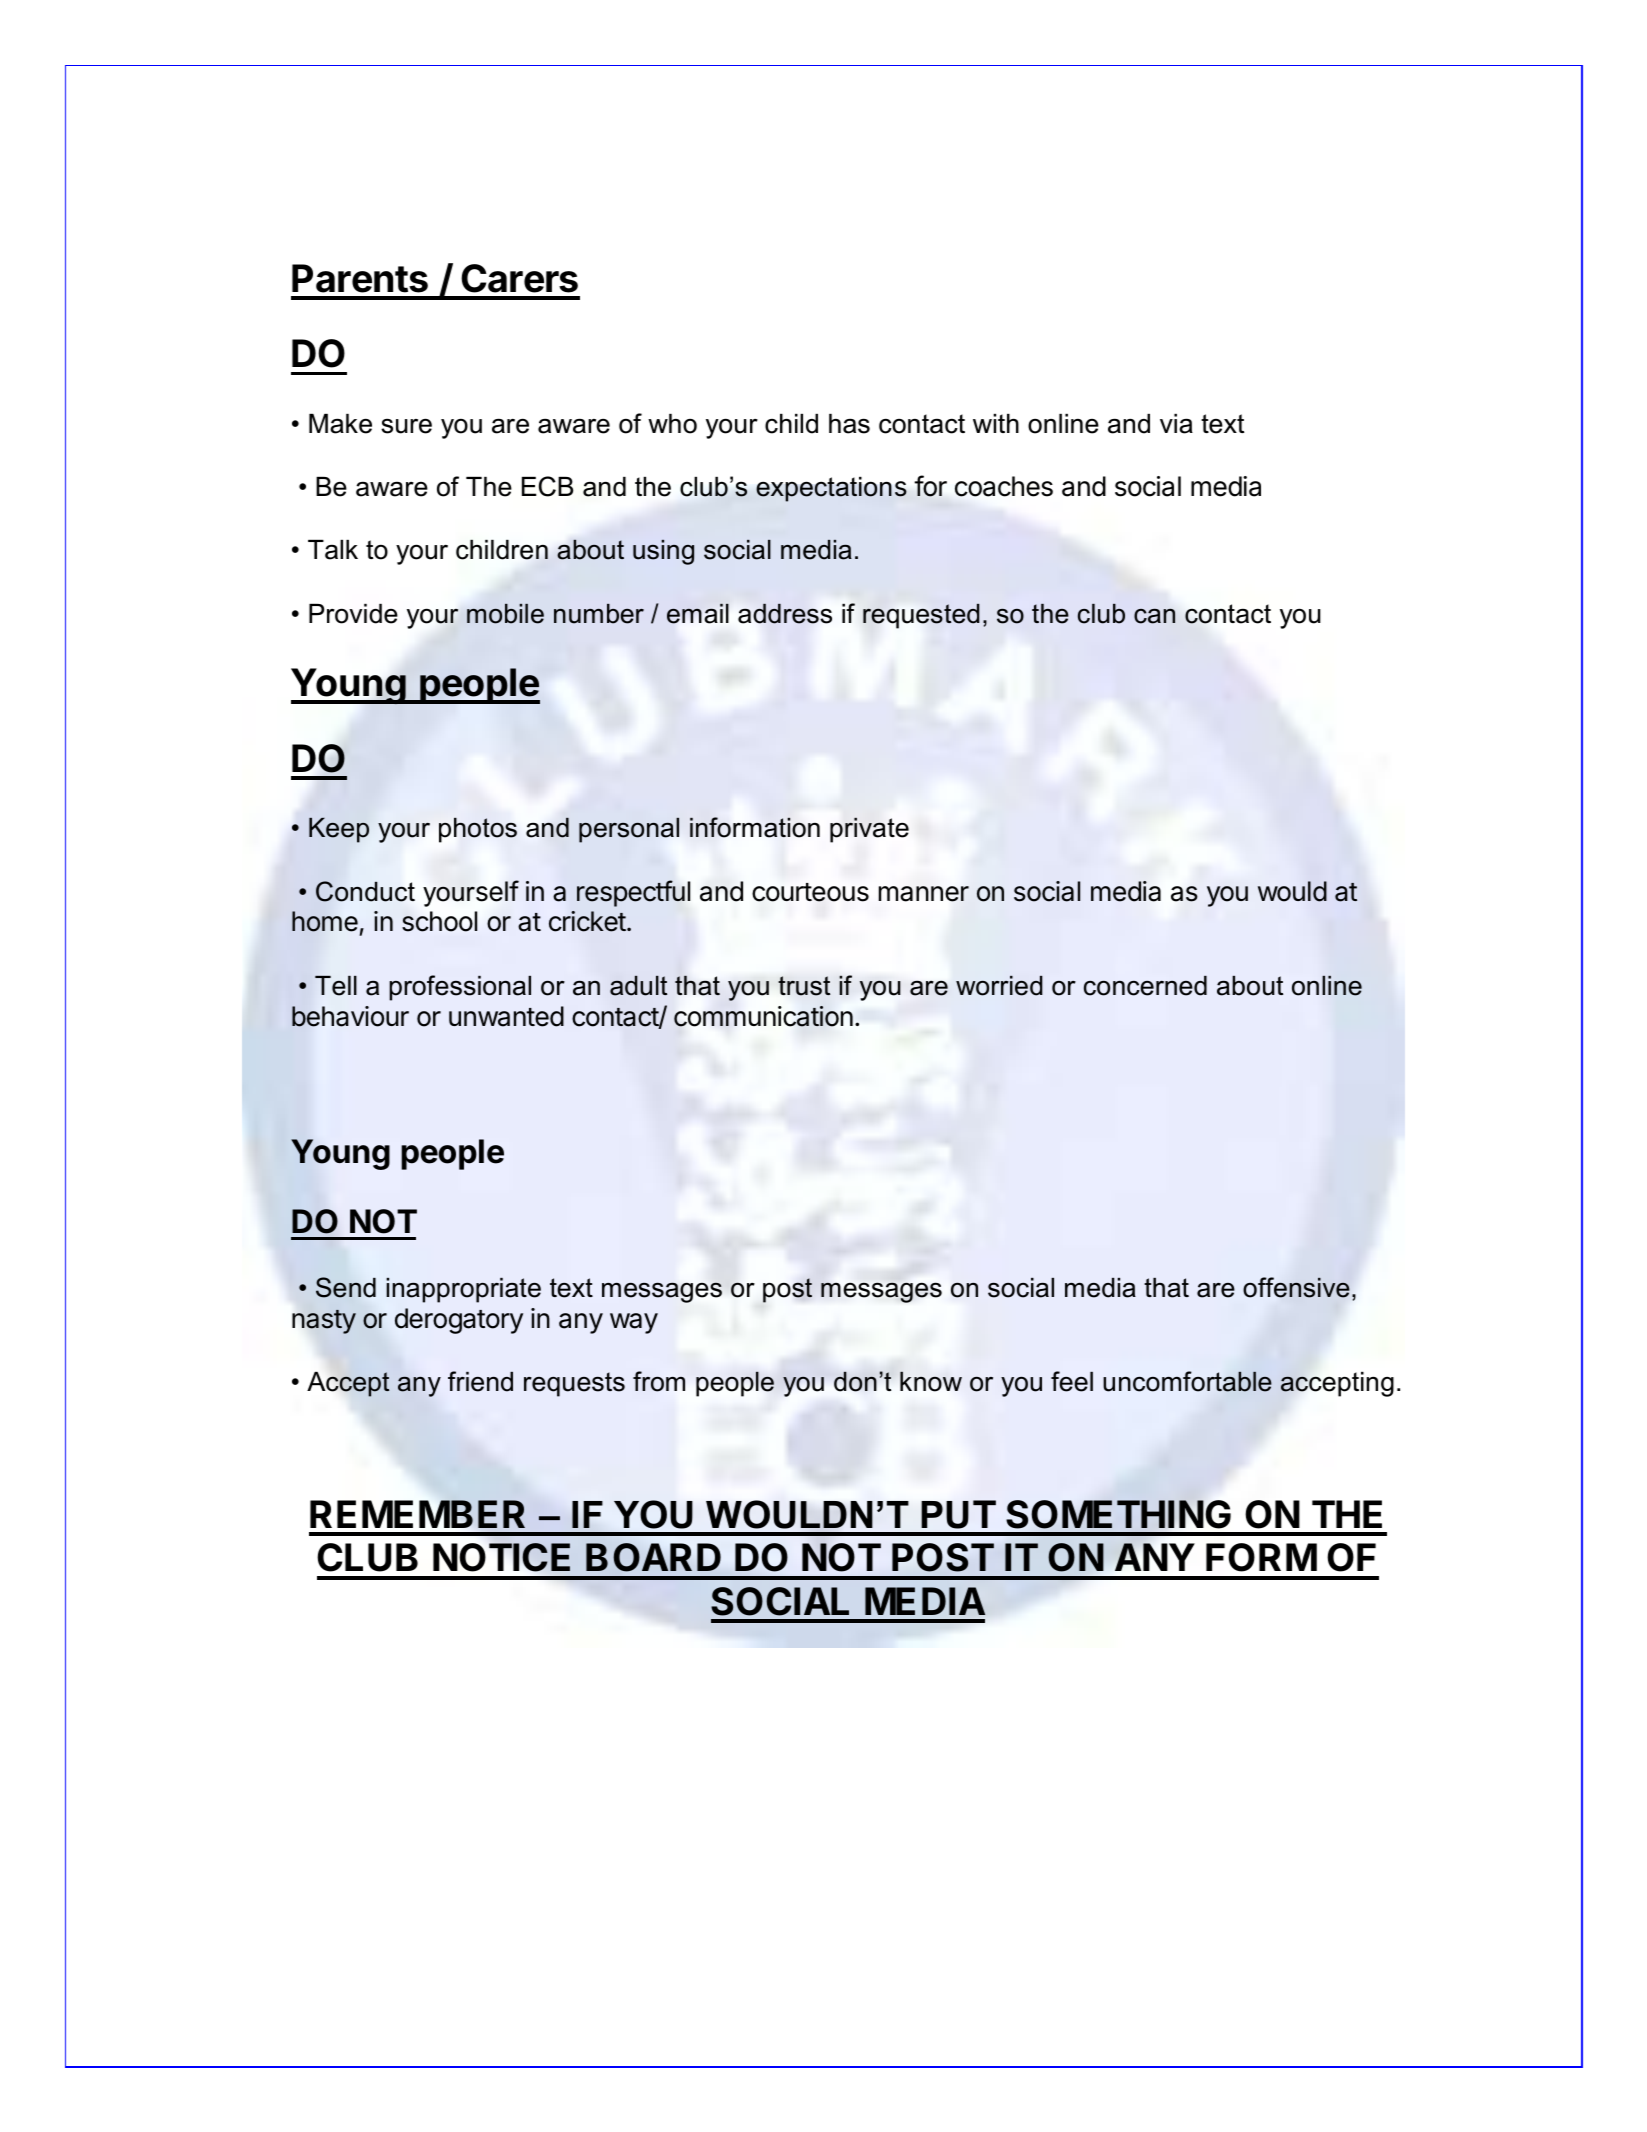 The width and height of the image is (1647, 2132). I want to click on concerned, so click(1145, 986).
